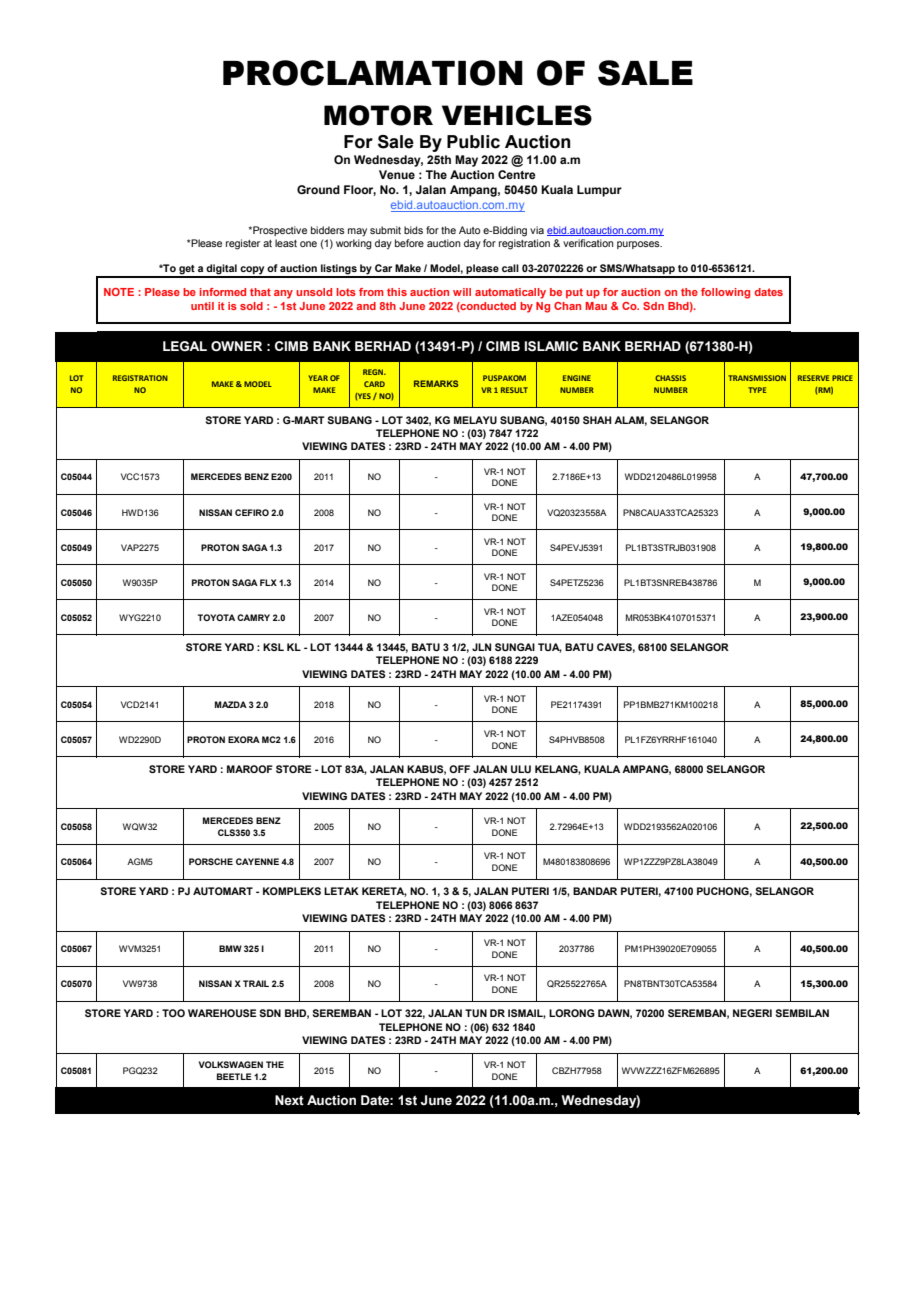 The image size is (924, 1308). What do you see at coordinates (436, 383) in the screenshot?
I see `REMARKS` at bounding box center [436, 383].
